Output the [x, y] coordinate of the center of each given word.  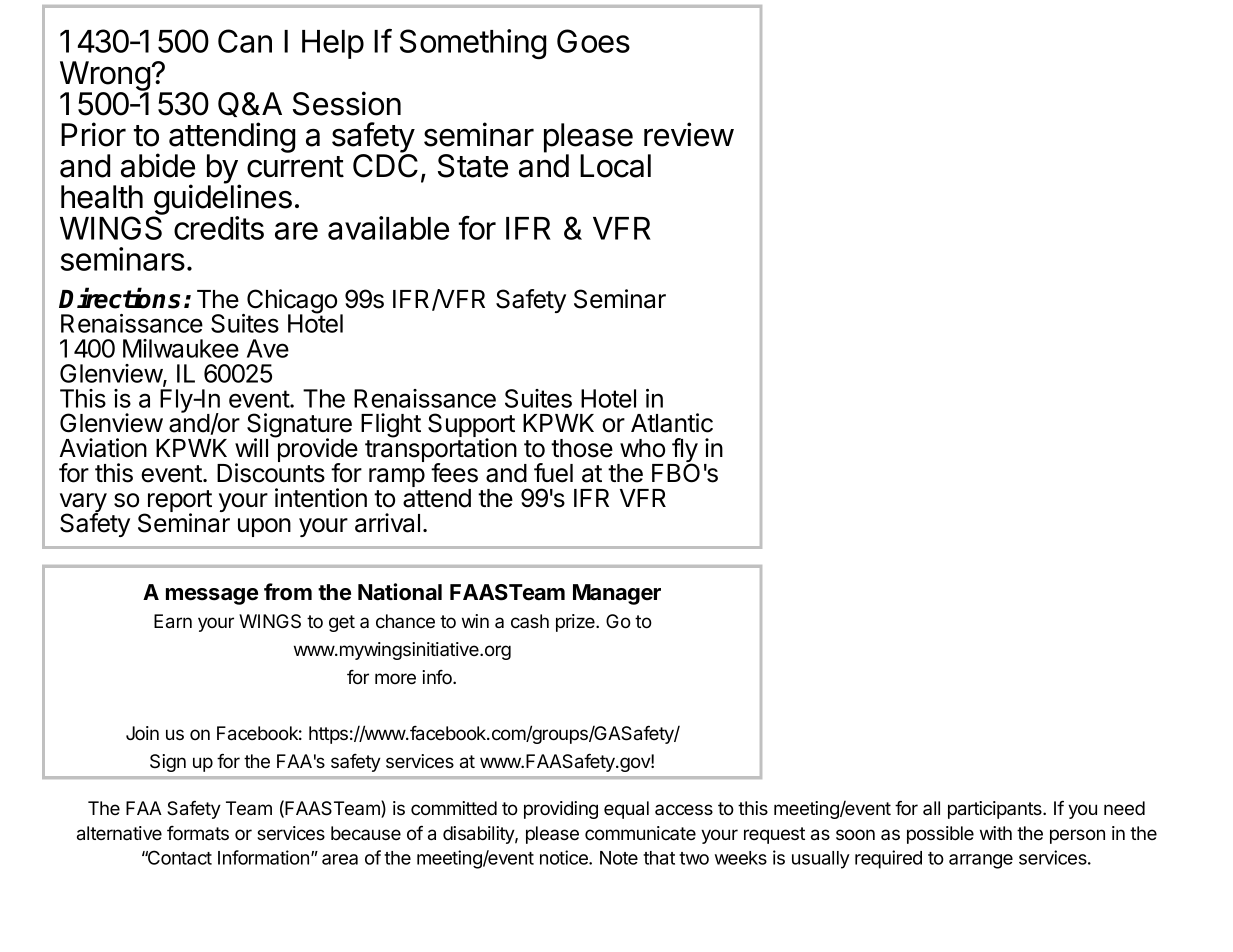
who [642, 448]
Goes [593, 41]
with [996, 833]
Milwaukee [181, 348]
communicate [640, 833]
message [212, 596]
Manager [617, 594]
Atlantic [672, 423]
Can [245, 41]
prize [576, 623]
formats [198, 833]
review [689, 134]
